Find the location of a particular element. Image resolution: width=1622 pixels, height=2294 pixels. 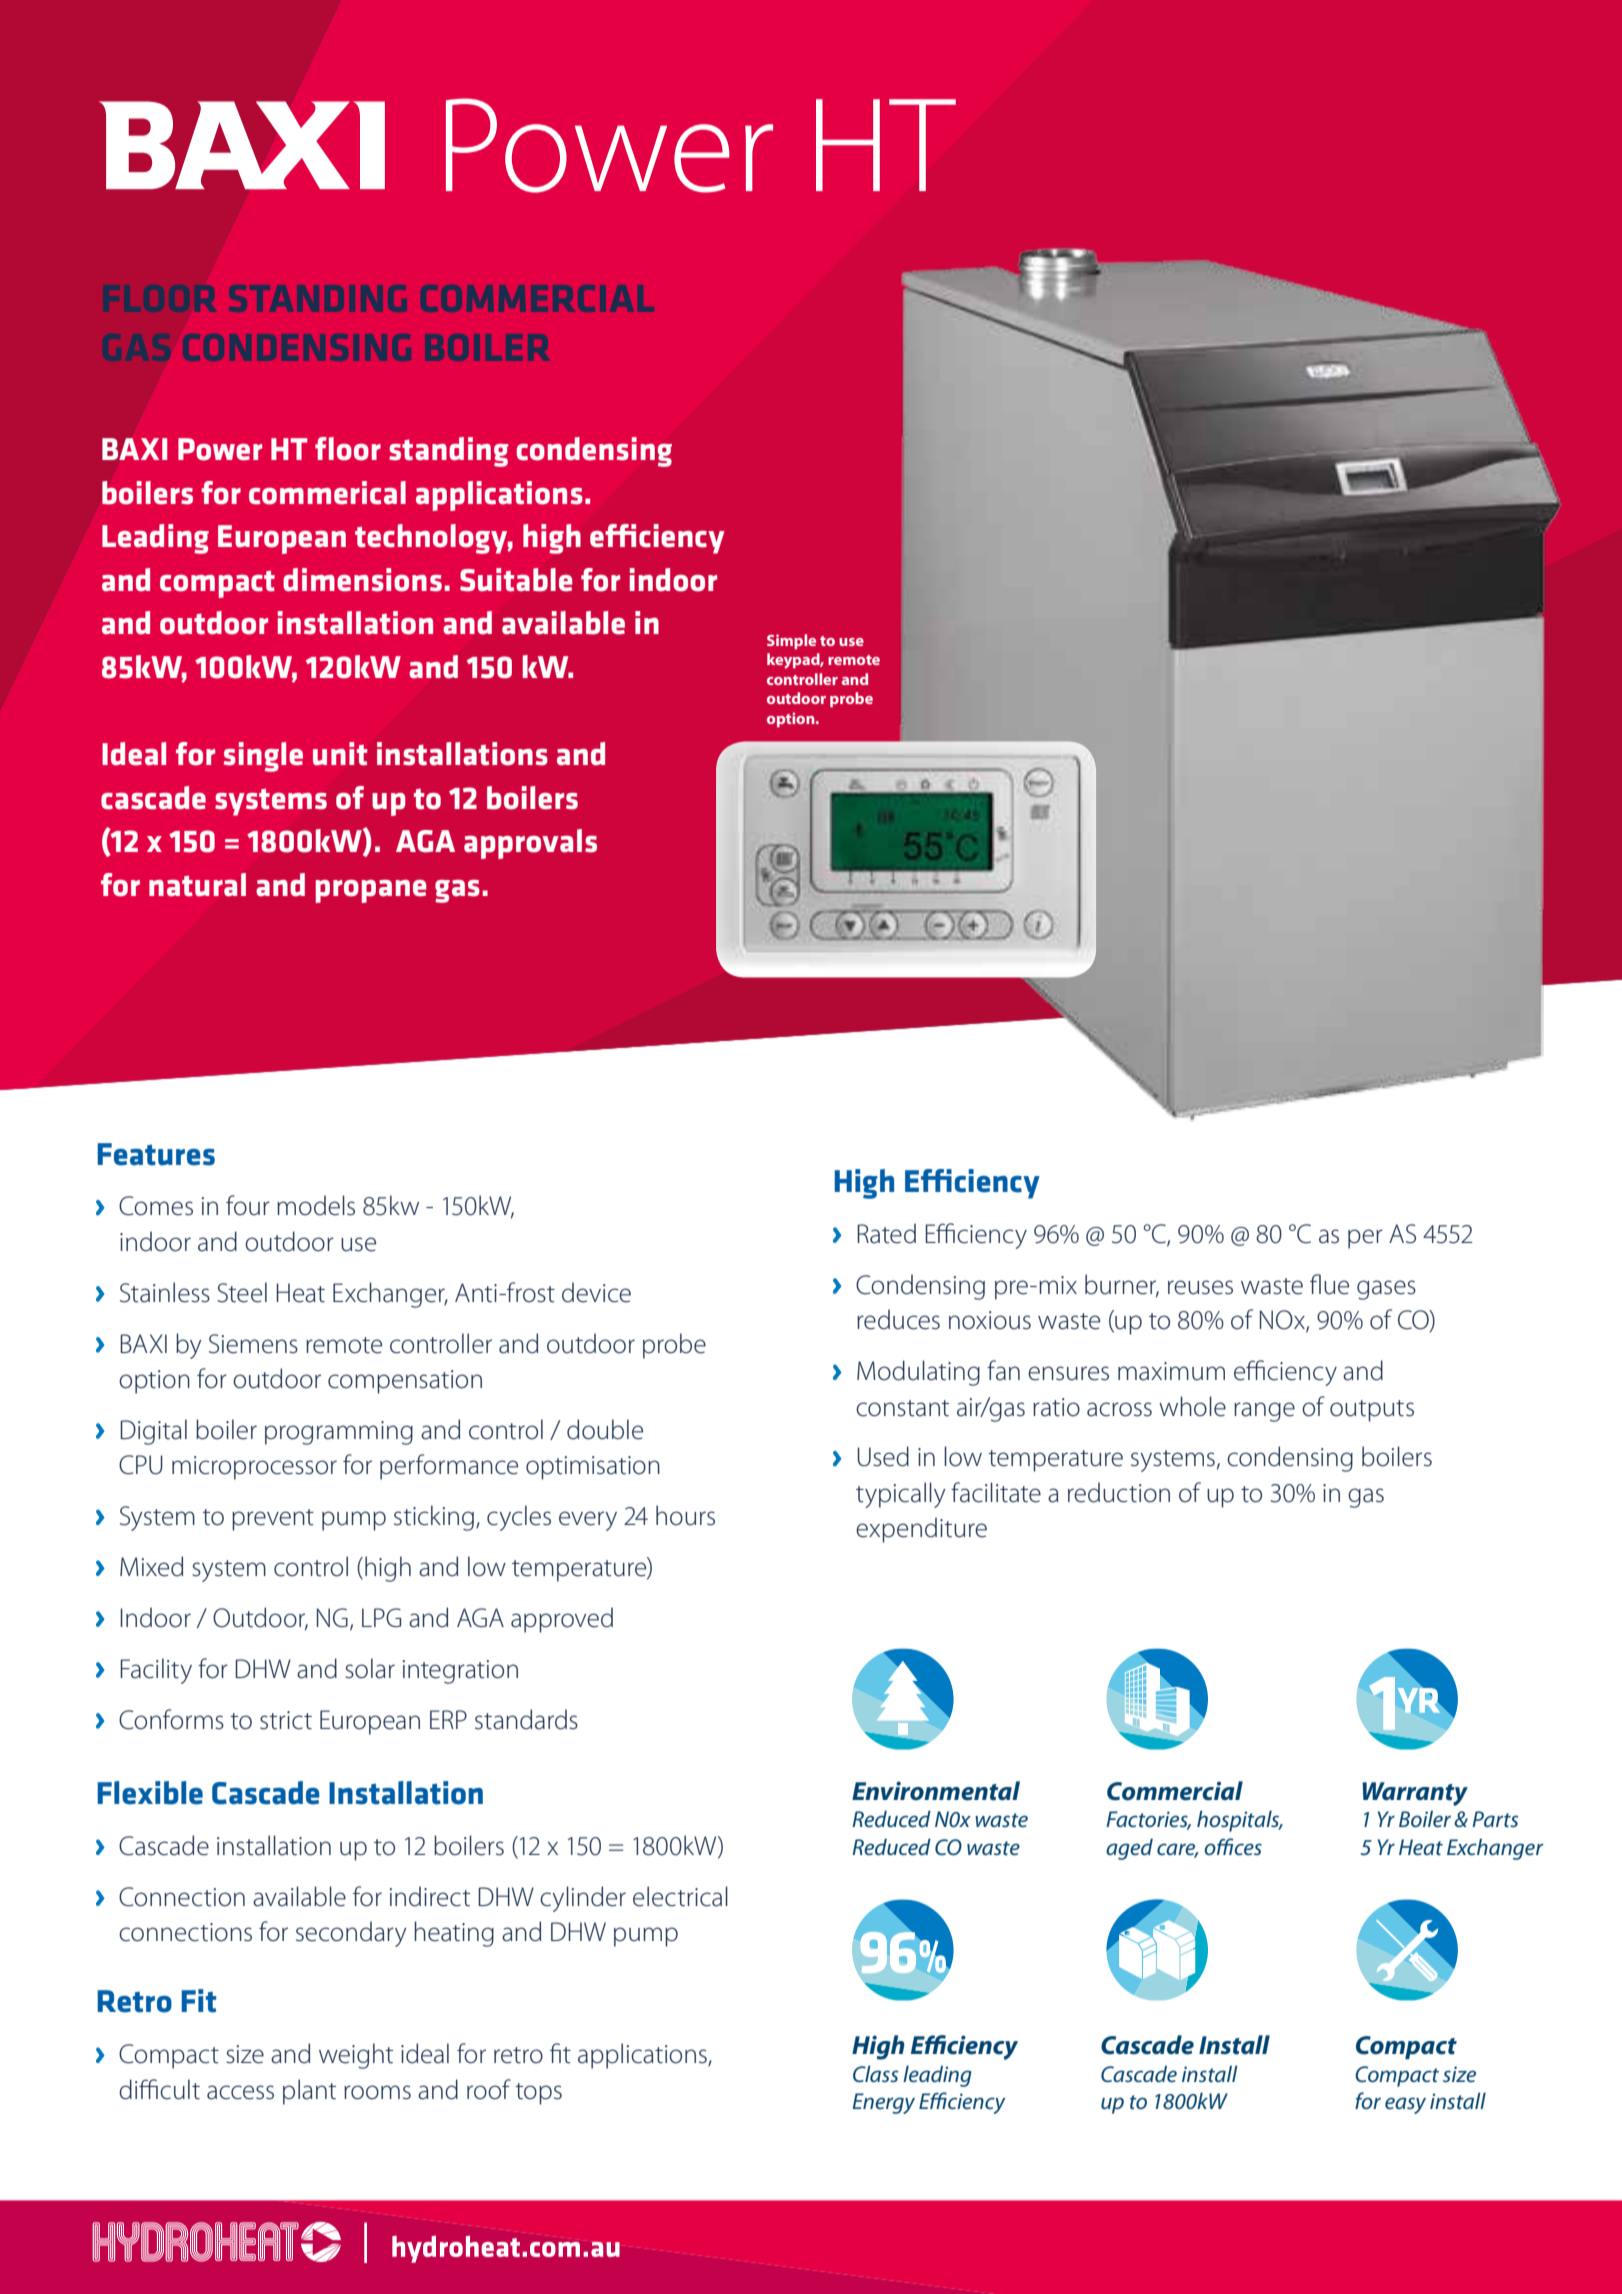

flue is located at coordinates (1329, 1284).
